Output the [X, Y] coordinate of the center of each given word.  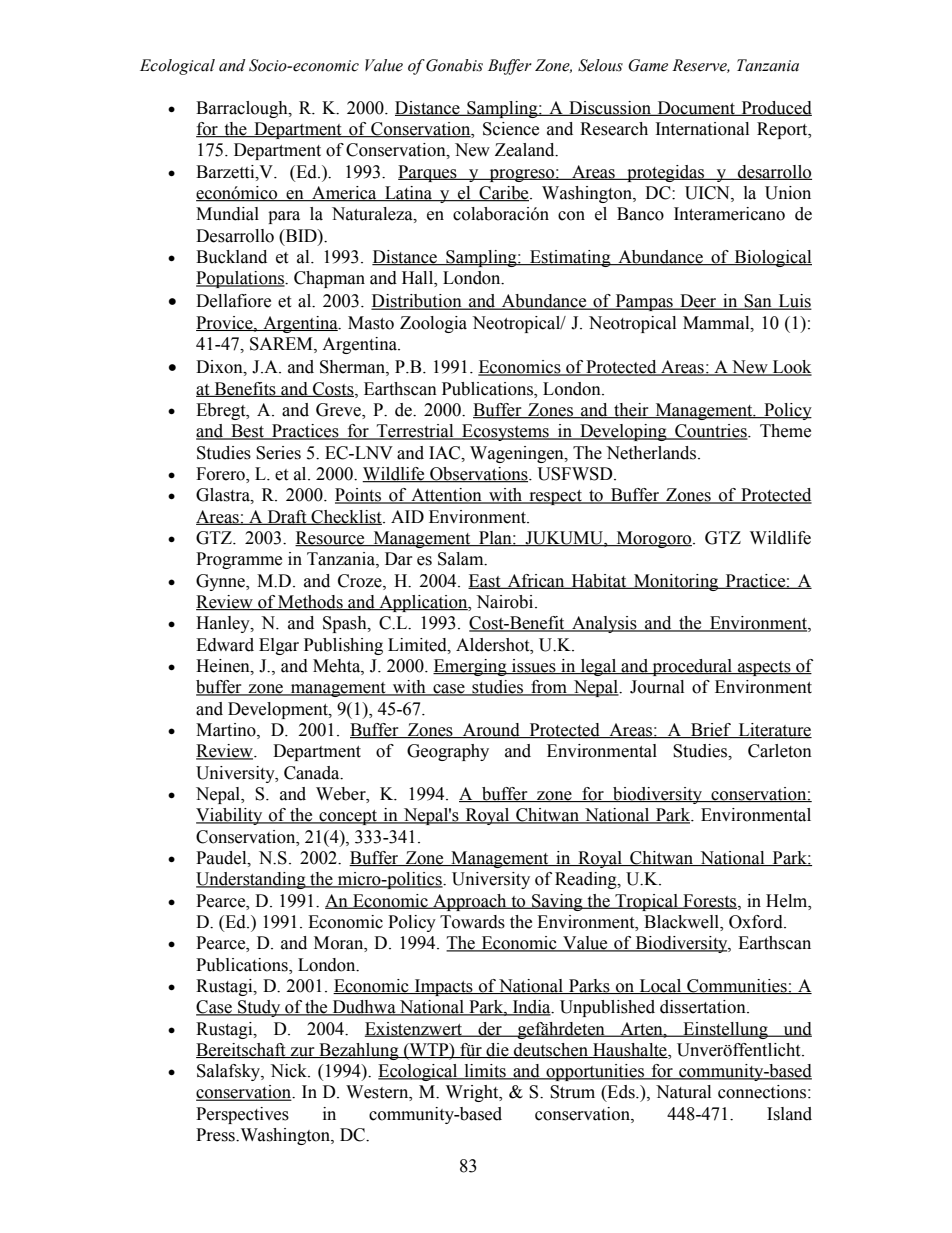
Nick [290, 1071]
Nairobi [506, 602]
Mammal [717, 323]
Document [696, 108]
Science [511, 129]
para [284, 217]
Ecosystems [505, 432]
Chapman [329, 279]
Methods [310, 603]
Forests [710, 901]
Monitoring [676, 582]
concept [348, 817]
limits [485, 1072]
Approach [470, 902]
